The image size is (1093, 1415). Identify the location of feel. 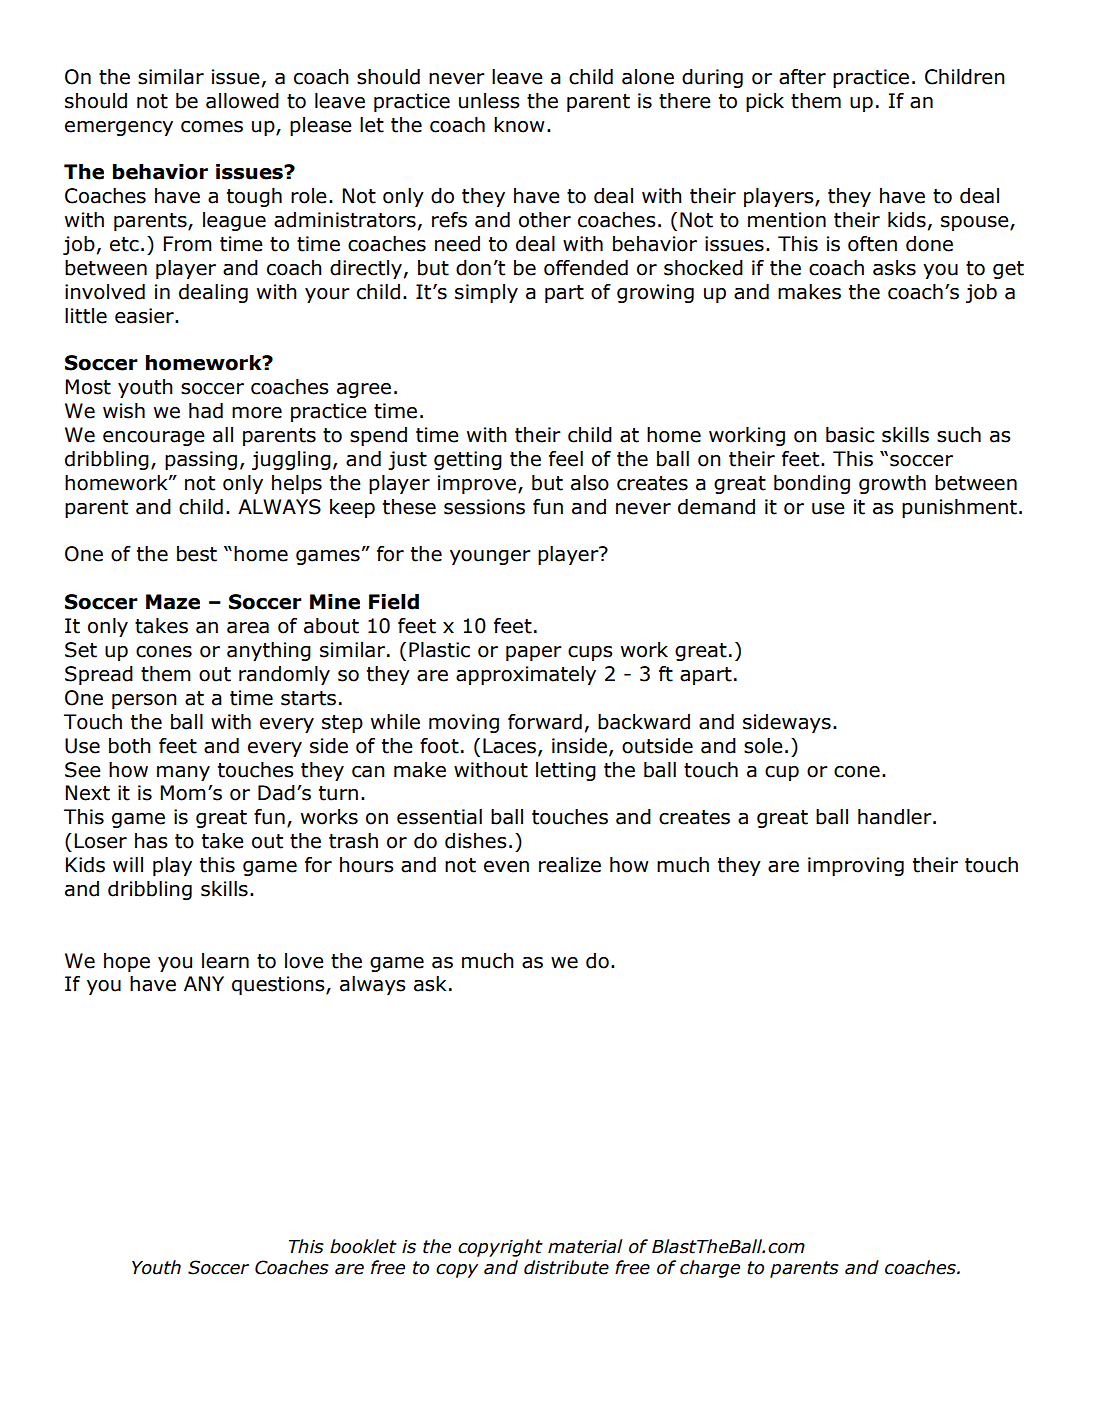
(566, 459).
